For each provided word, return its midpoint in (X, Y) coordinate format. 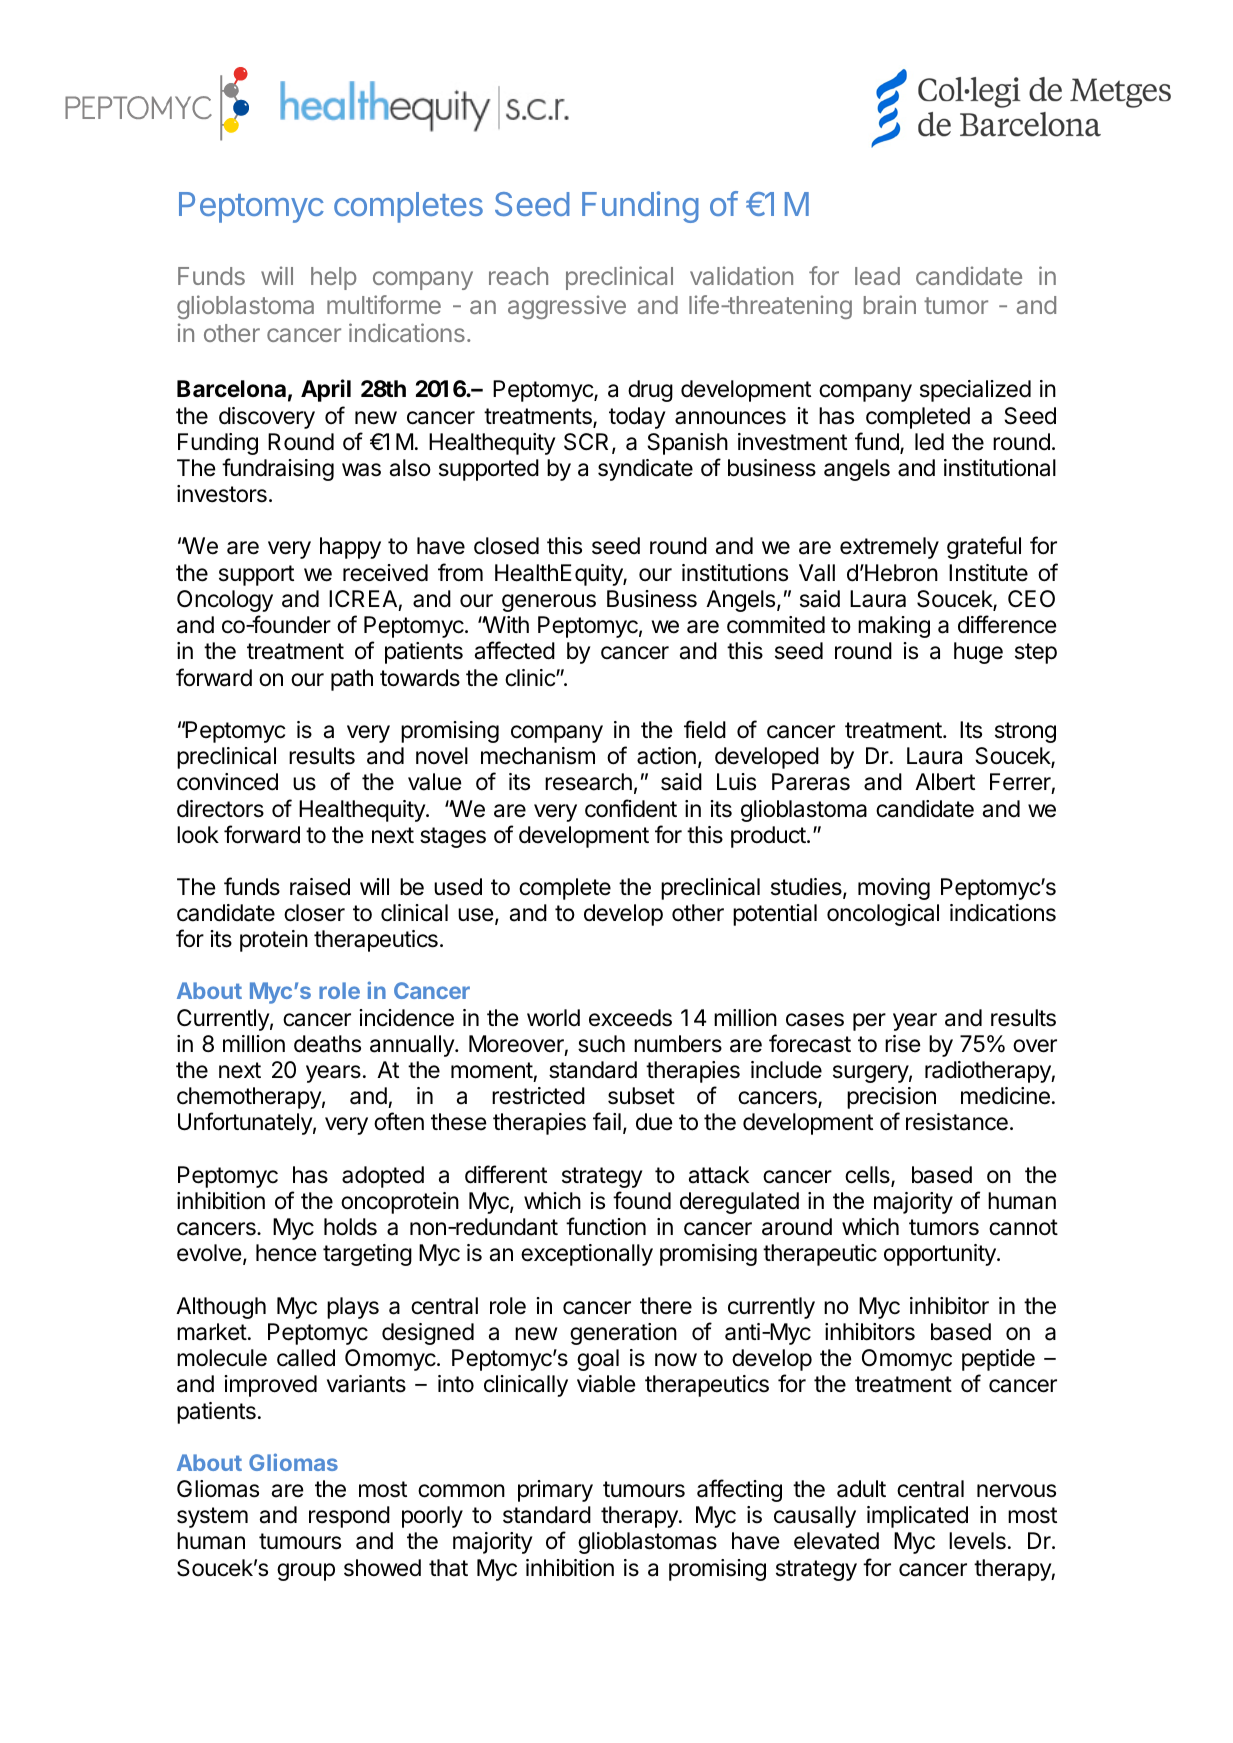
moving (894, 889)
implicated (917, 1517)
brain (890, 304)
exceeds (630, 1018)
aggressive (567, 307)
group (306, 1572)
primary (555, 1491)
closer (314, 913)
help (334, 278)
